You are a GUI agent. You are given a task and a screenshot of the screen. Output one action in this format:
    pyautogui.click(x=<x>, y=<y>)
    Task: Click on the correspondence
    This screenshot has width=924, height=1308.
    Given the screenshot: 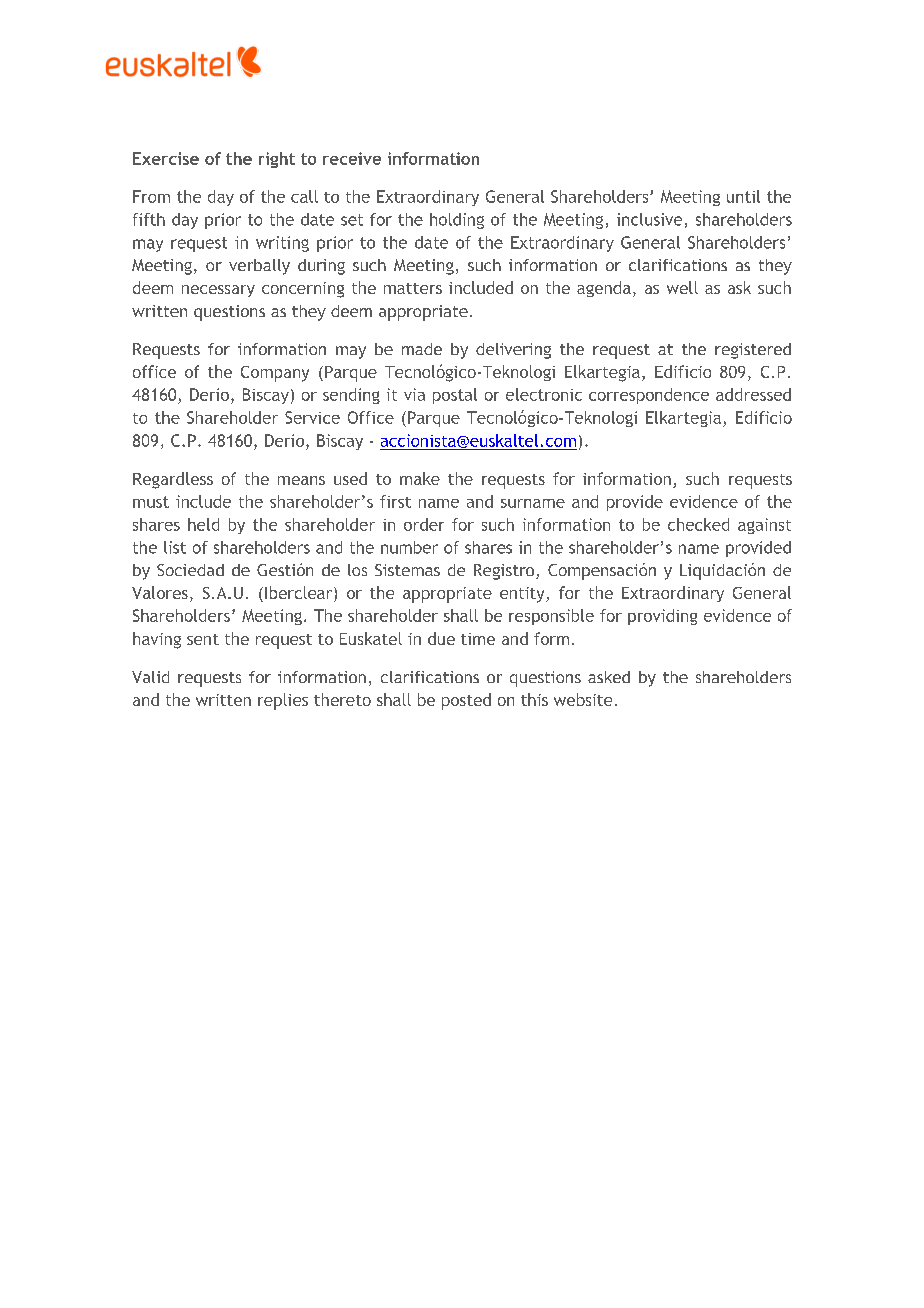 What is the action you would take?
    pyautogui.click(x=649, y=396)
